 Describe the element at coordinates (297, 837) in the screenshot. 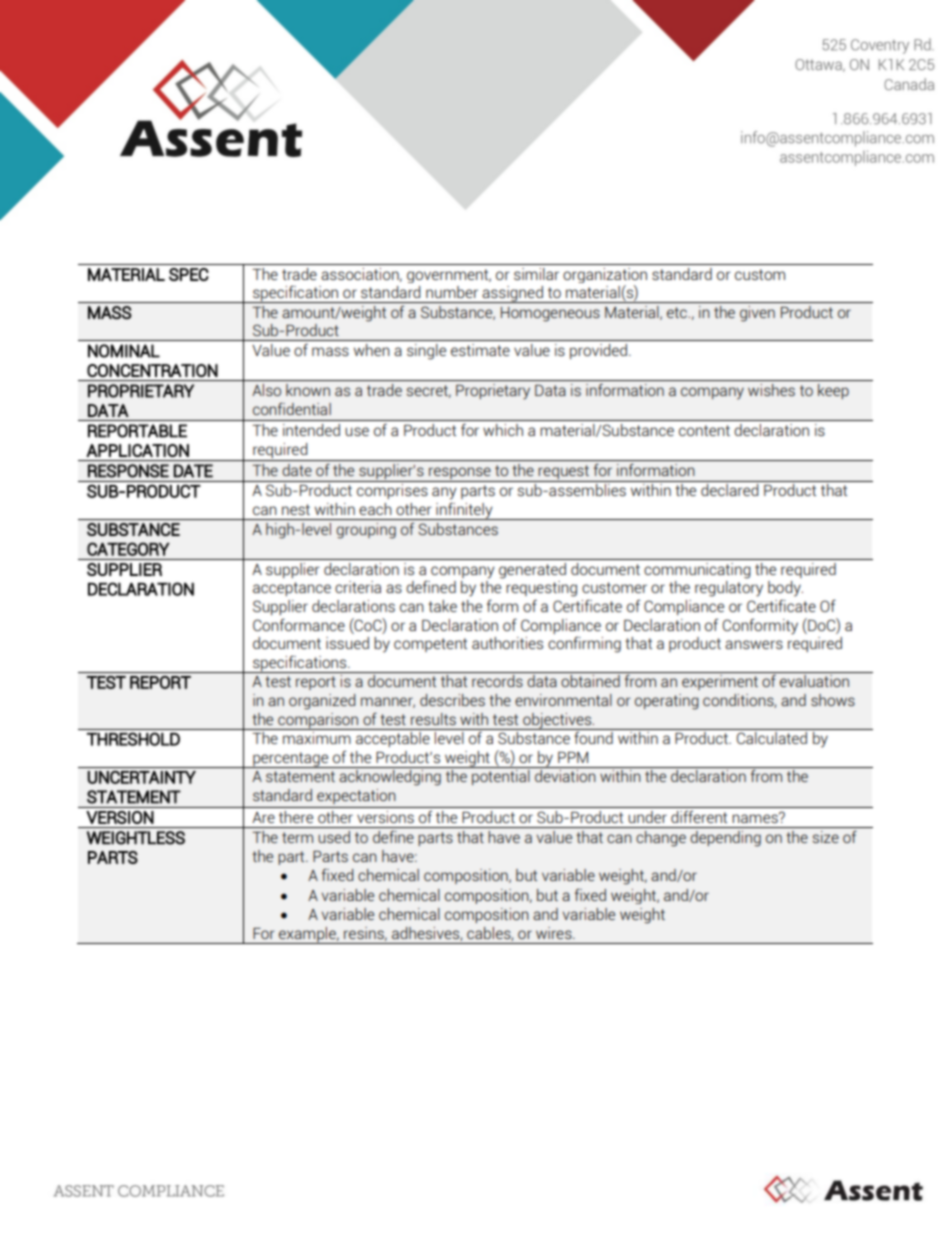

I see `term` at that location.
